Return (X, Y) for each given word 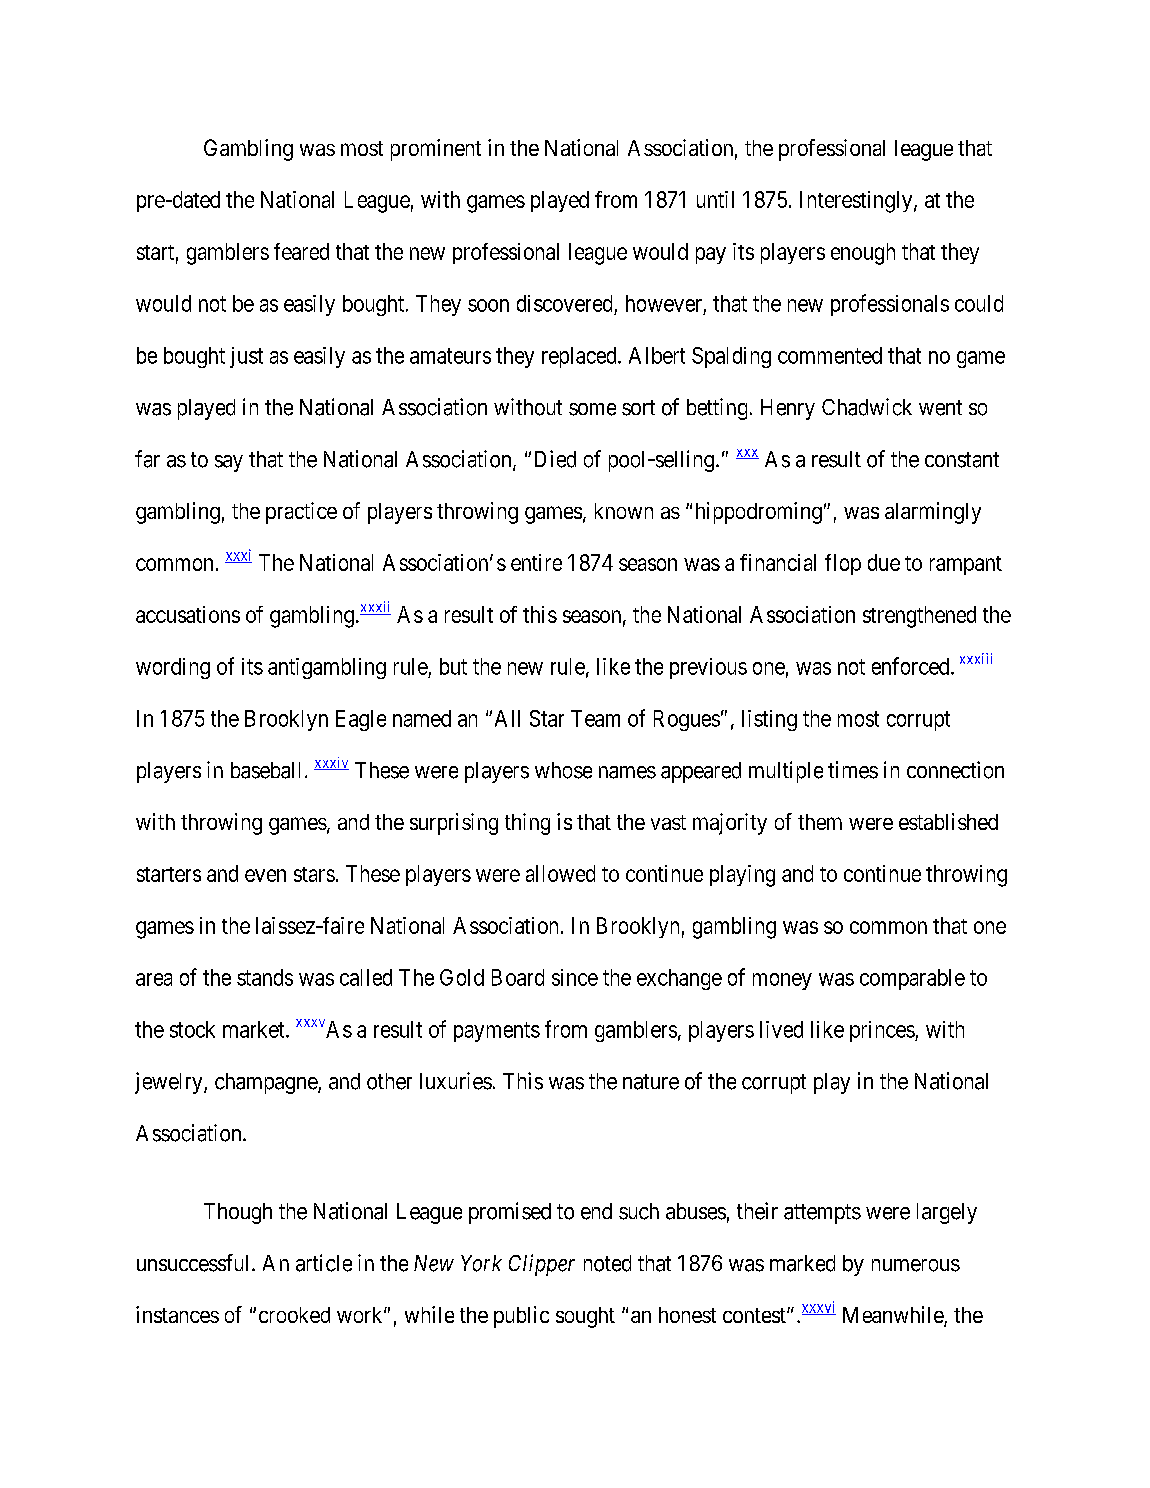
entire (536, 562)
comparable (912, 979)
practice (301, 513)
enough (863, 254)
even (265, 875)
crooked (294, 1315)
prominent (436, 150)
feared (301, 251)
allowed (560, 873)
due (884, 562)
